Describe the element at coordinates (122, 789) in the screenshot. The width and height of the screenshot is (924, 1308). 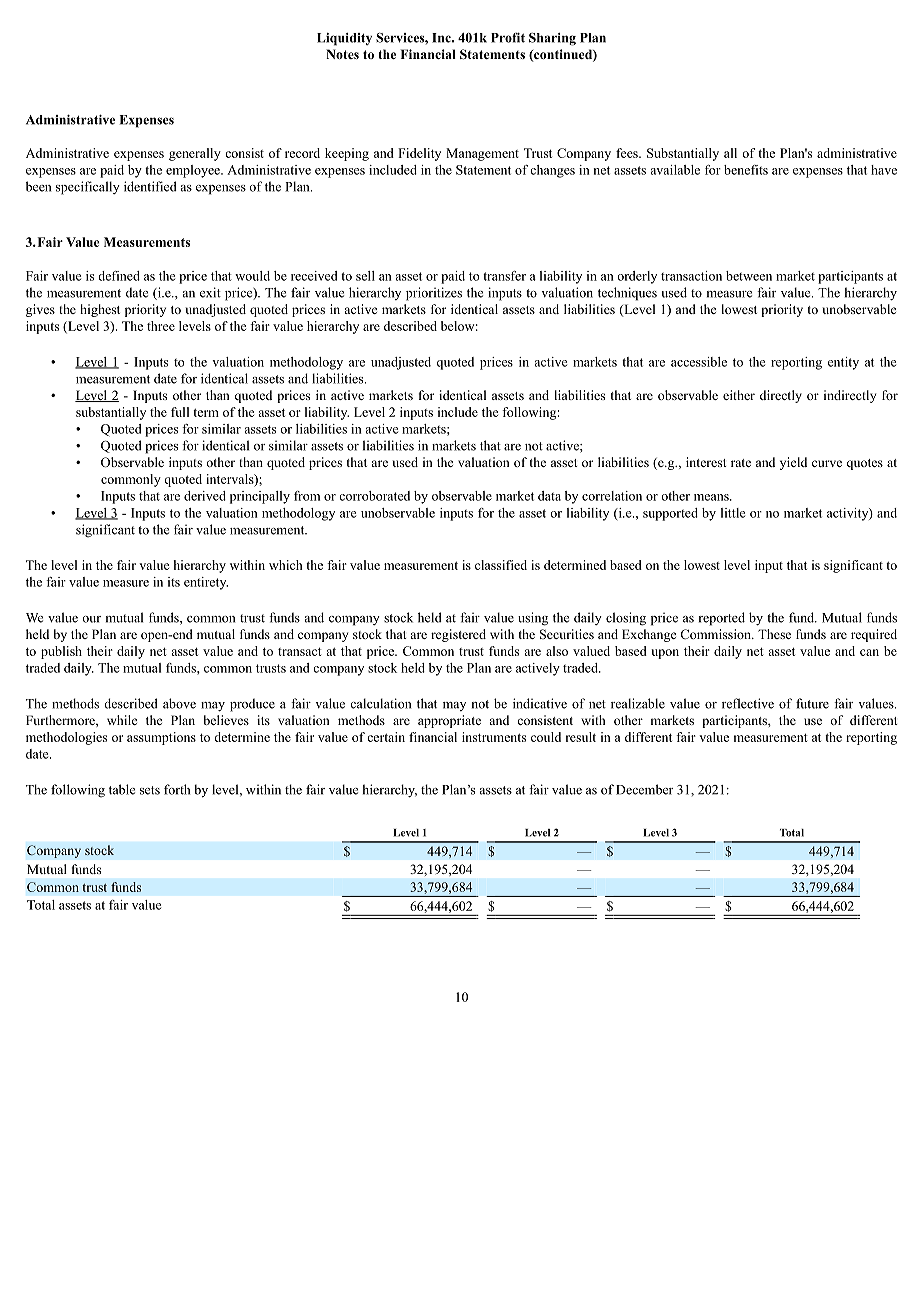
I see `table` at that location.
